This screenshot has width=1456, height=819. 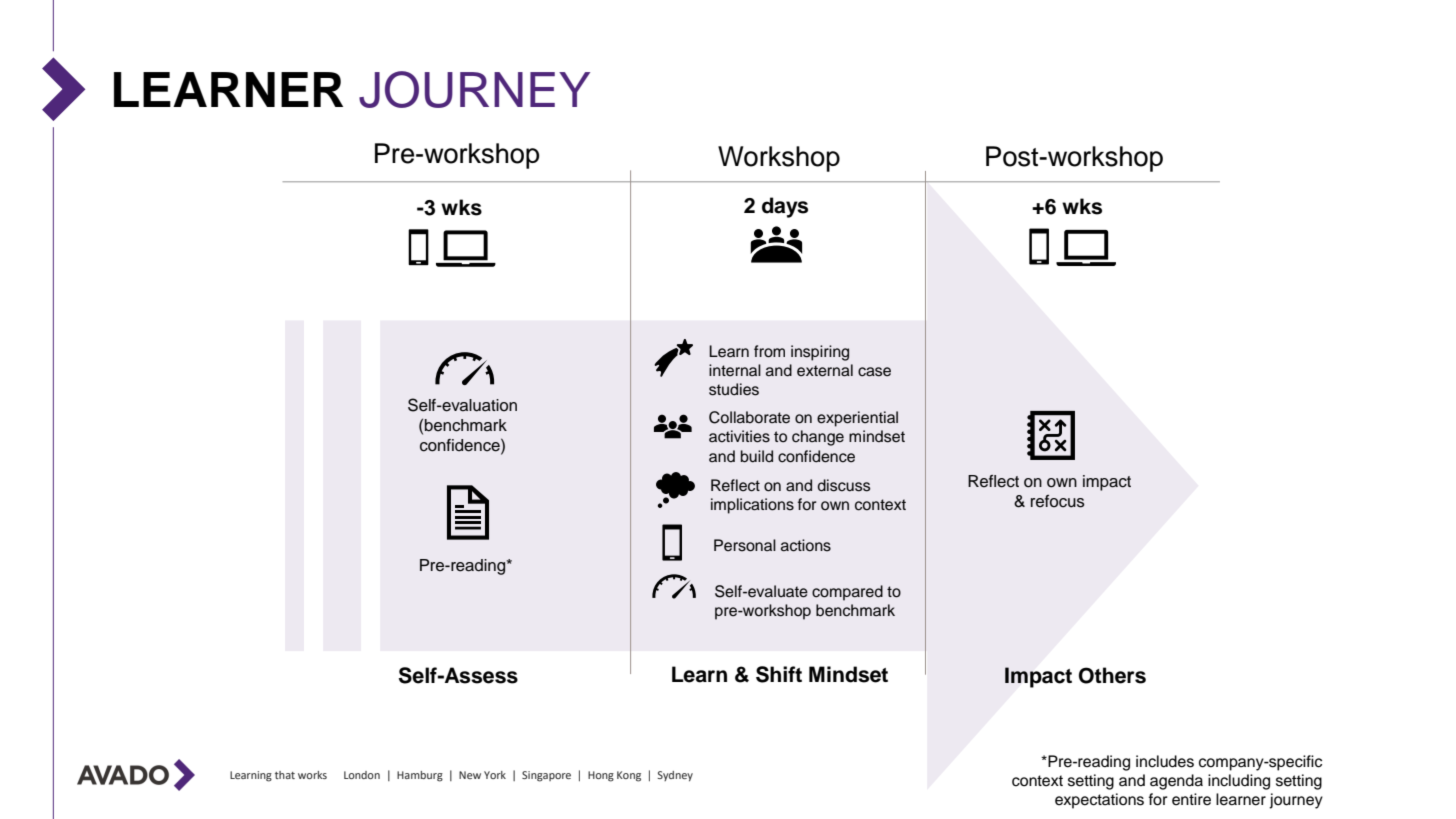 I want to click on from, so click(x=769, y=351).
